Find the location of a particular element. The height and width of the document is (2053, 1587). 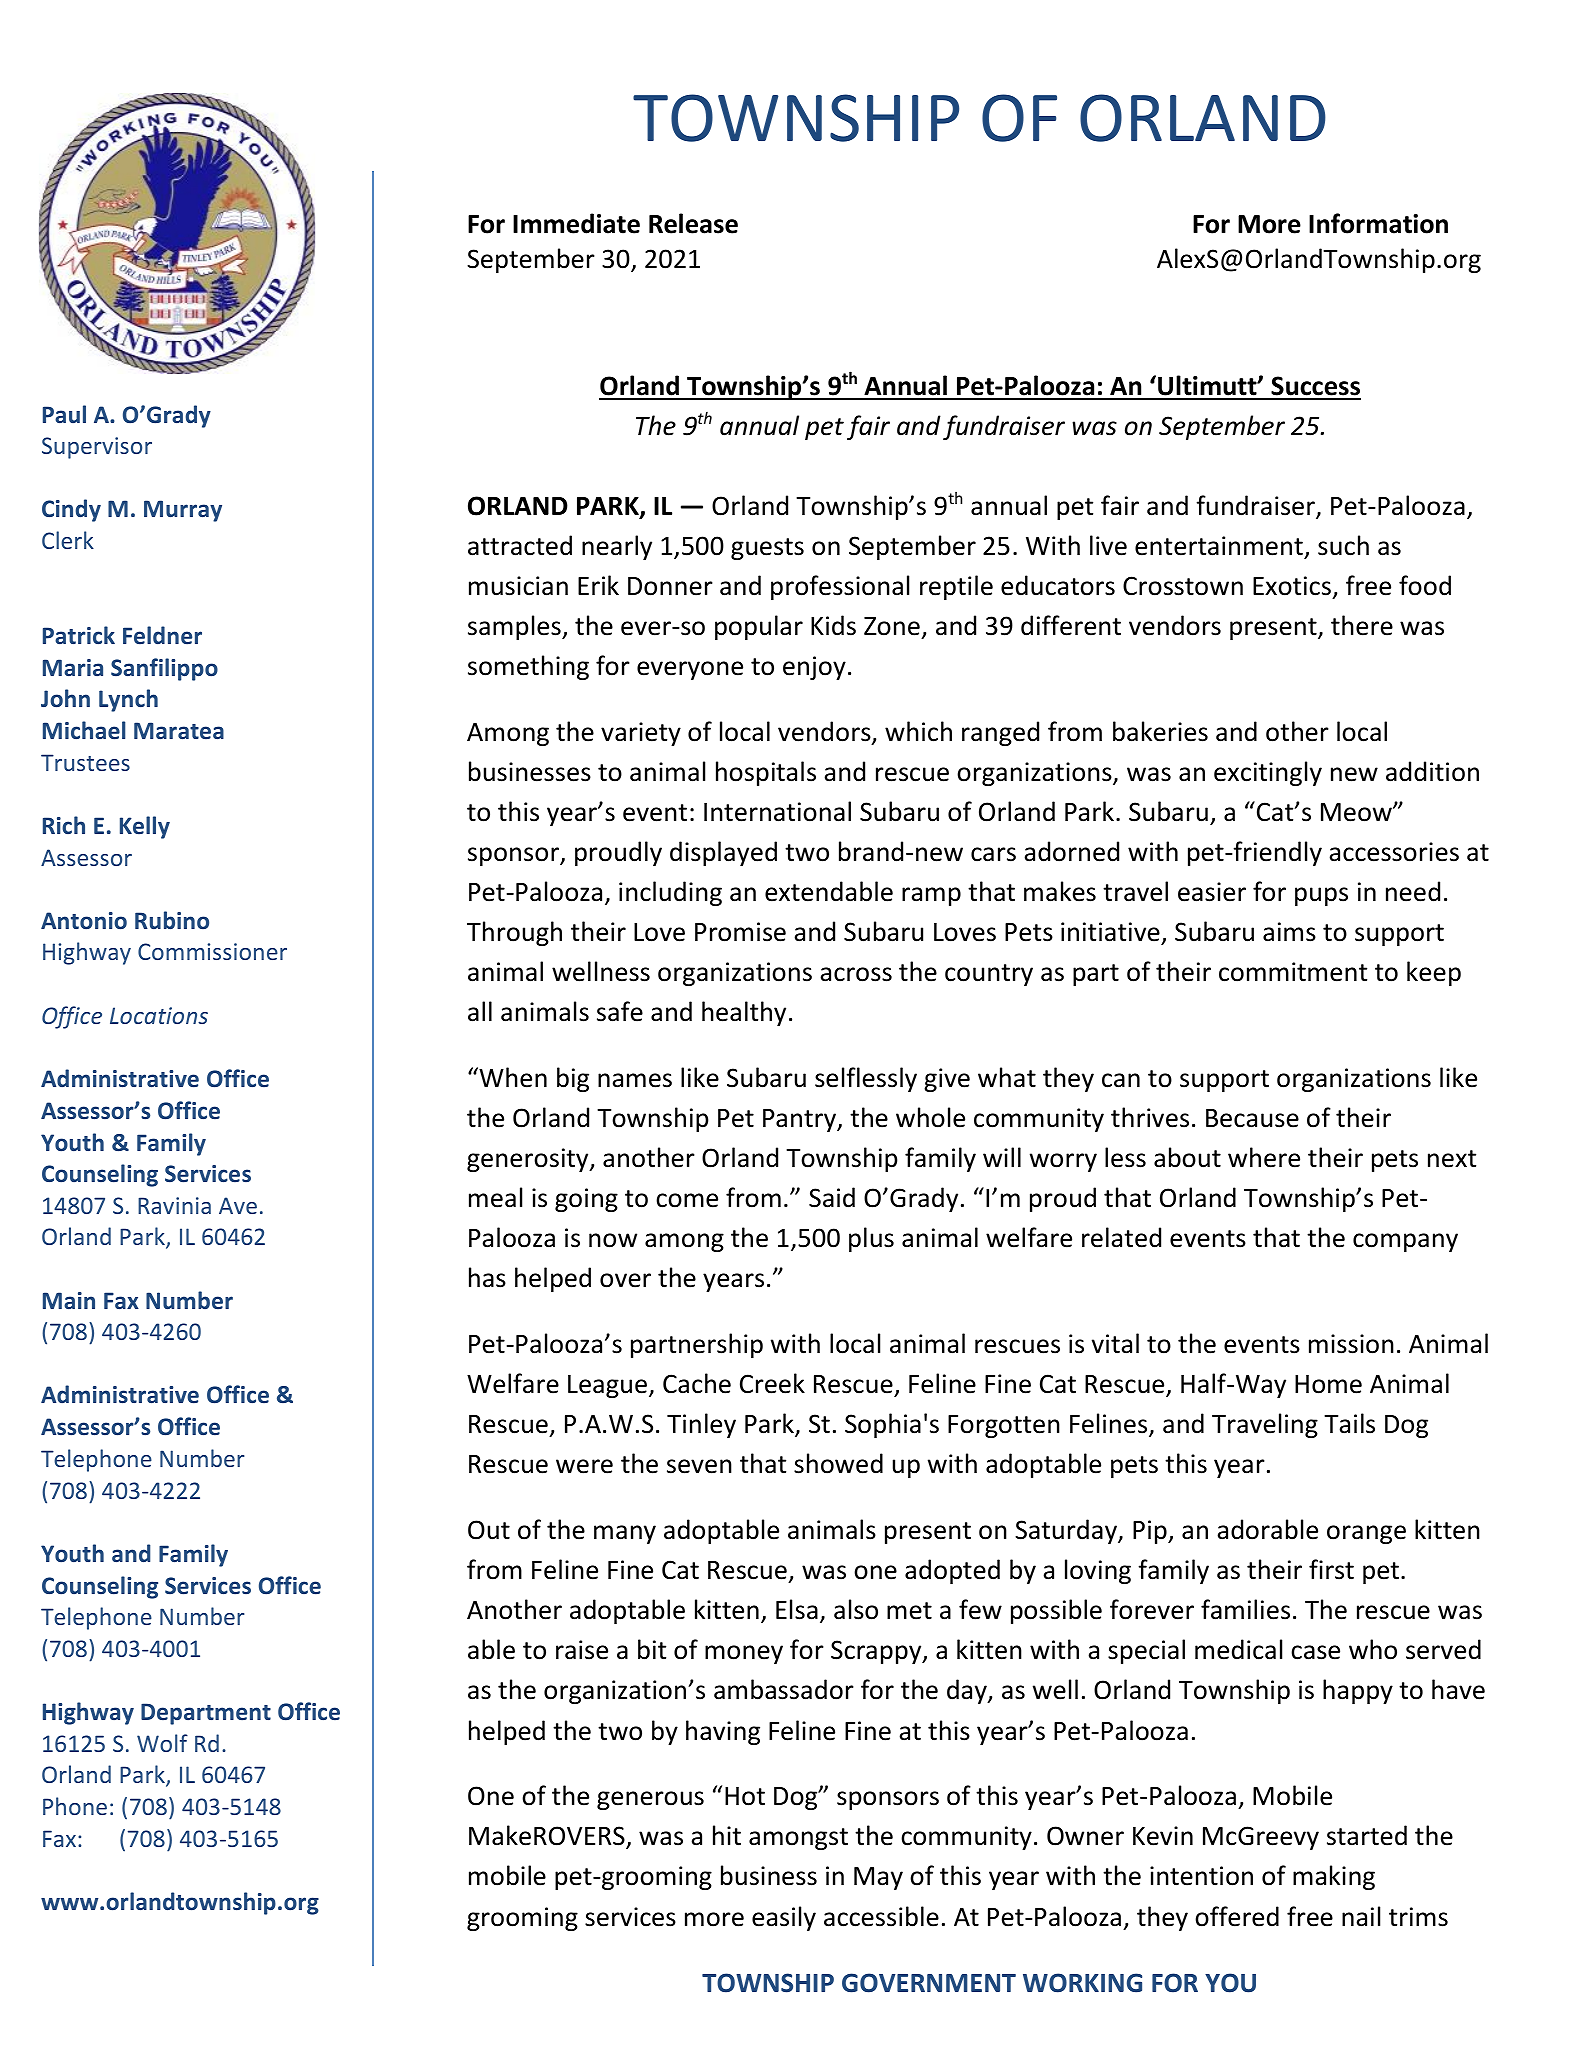

Paul is located at coordinates (64, 414).
